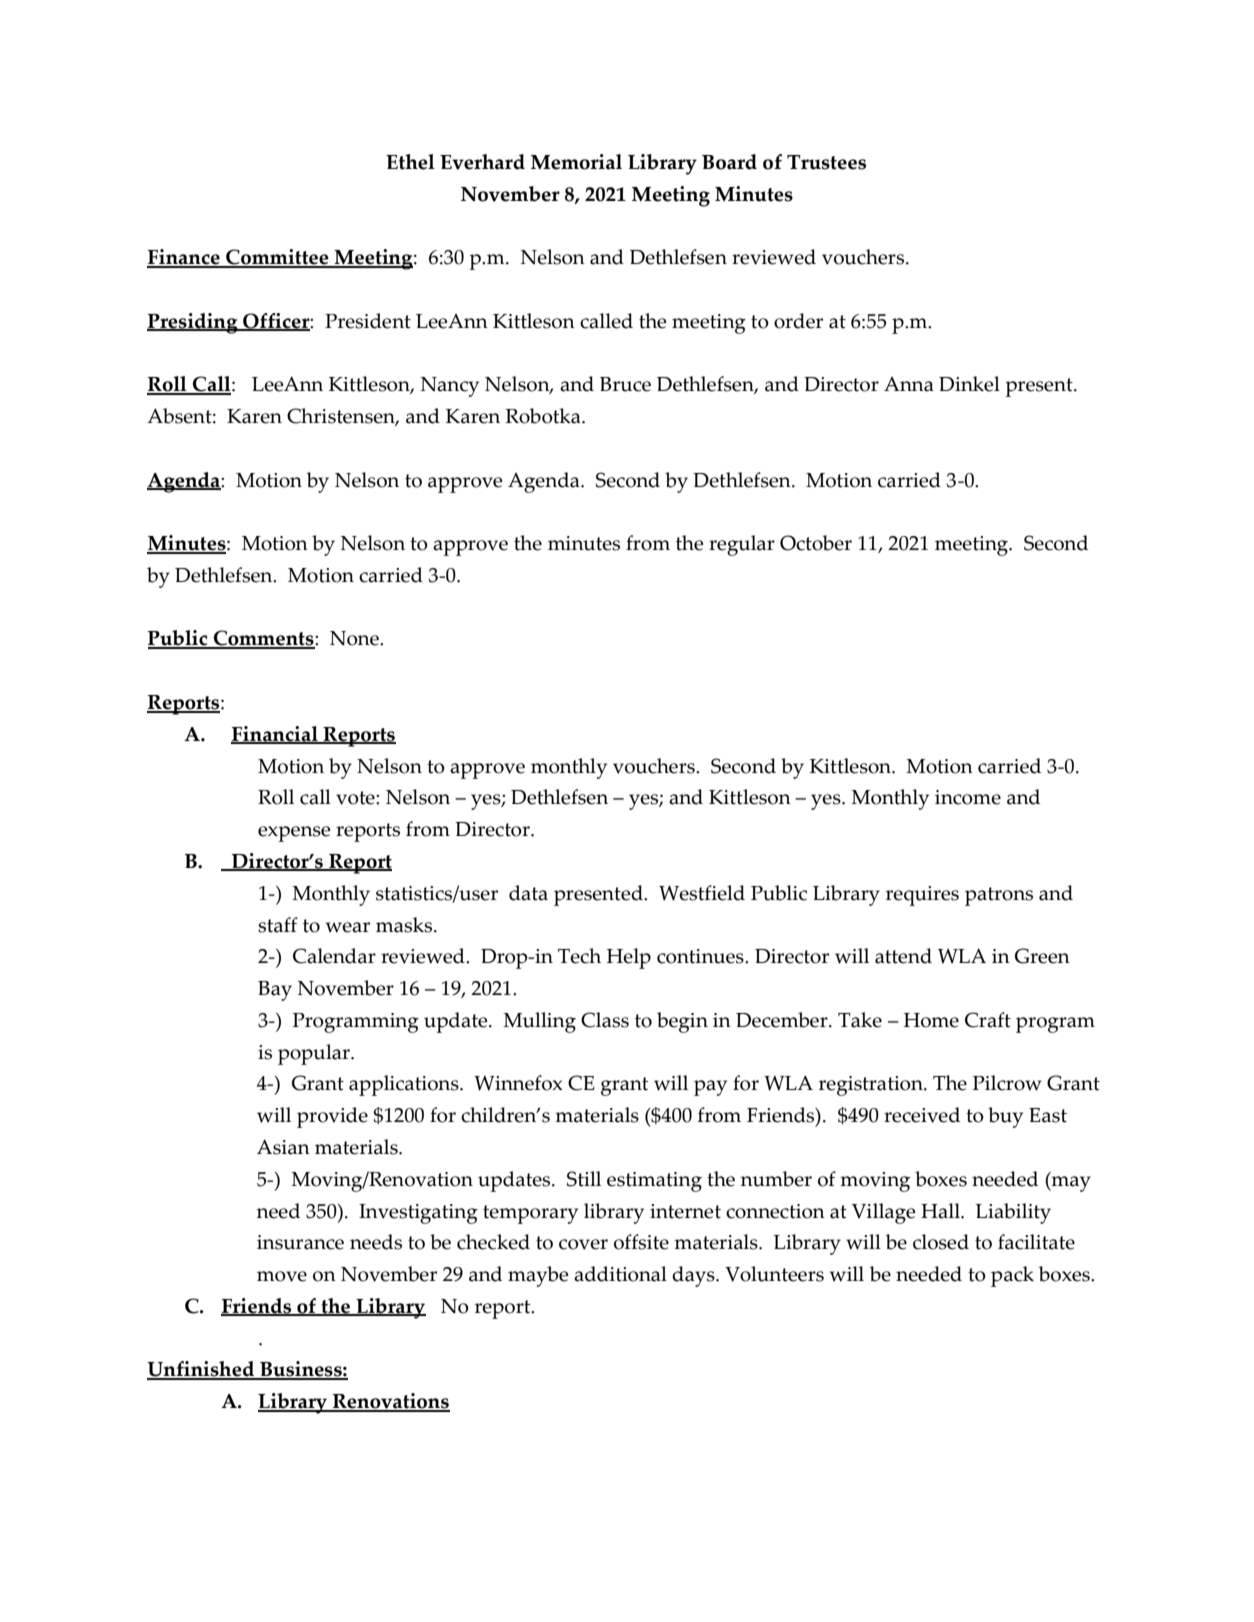 This screenshot has height=1622, width=1254. What do you see at coordinates (277, 258) in the screenshot?
I see `Committee` at bounding box center [277, 258].
